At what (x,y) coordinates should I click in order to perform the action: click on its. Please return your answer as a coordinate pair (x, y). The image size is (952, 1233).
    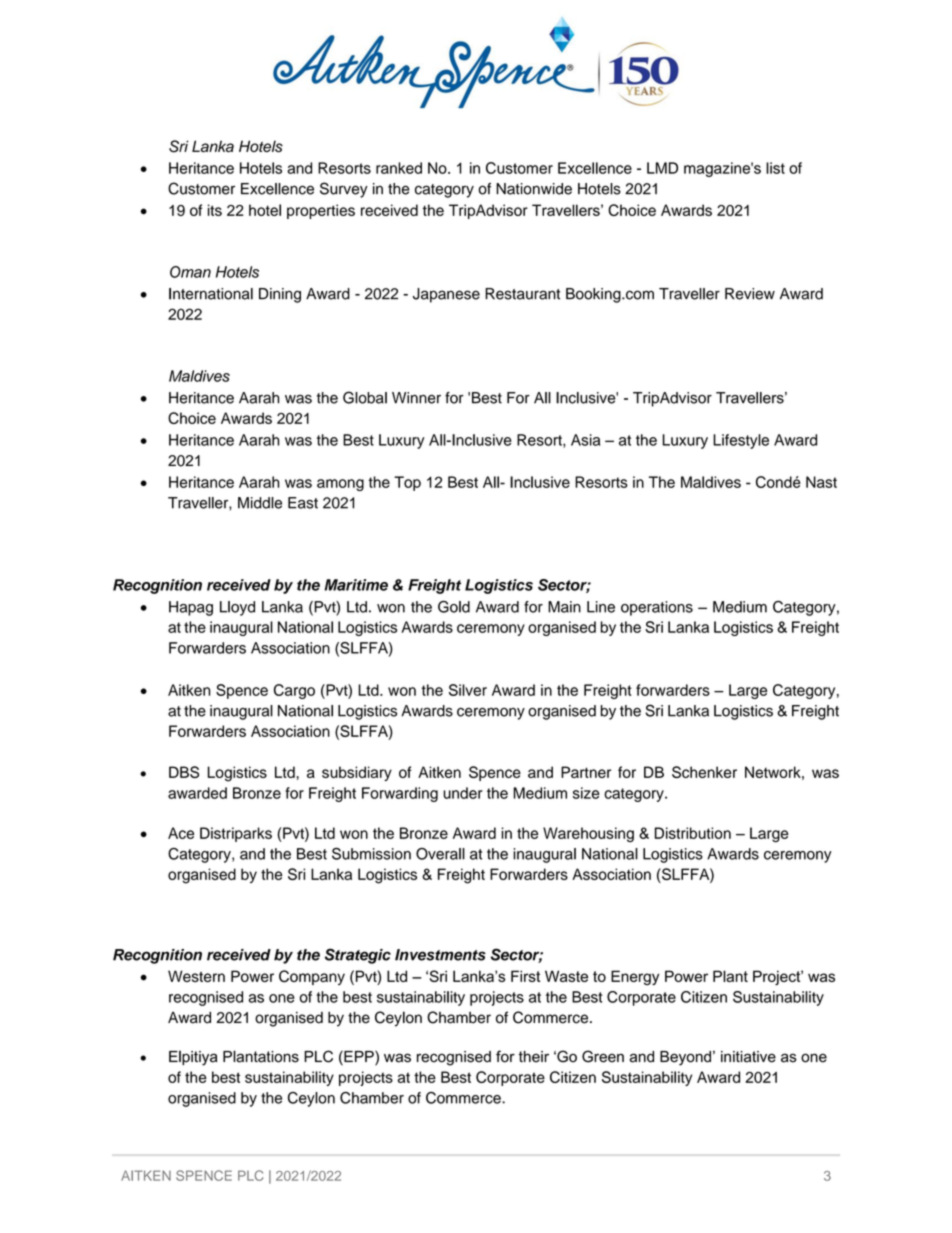
    Looking at the image, I should click on (215, 210).
